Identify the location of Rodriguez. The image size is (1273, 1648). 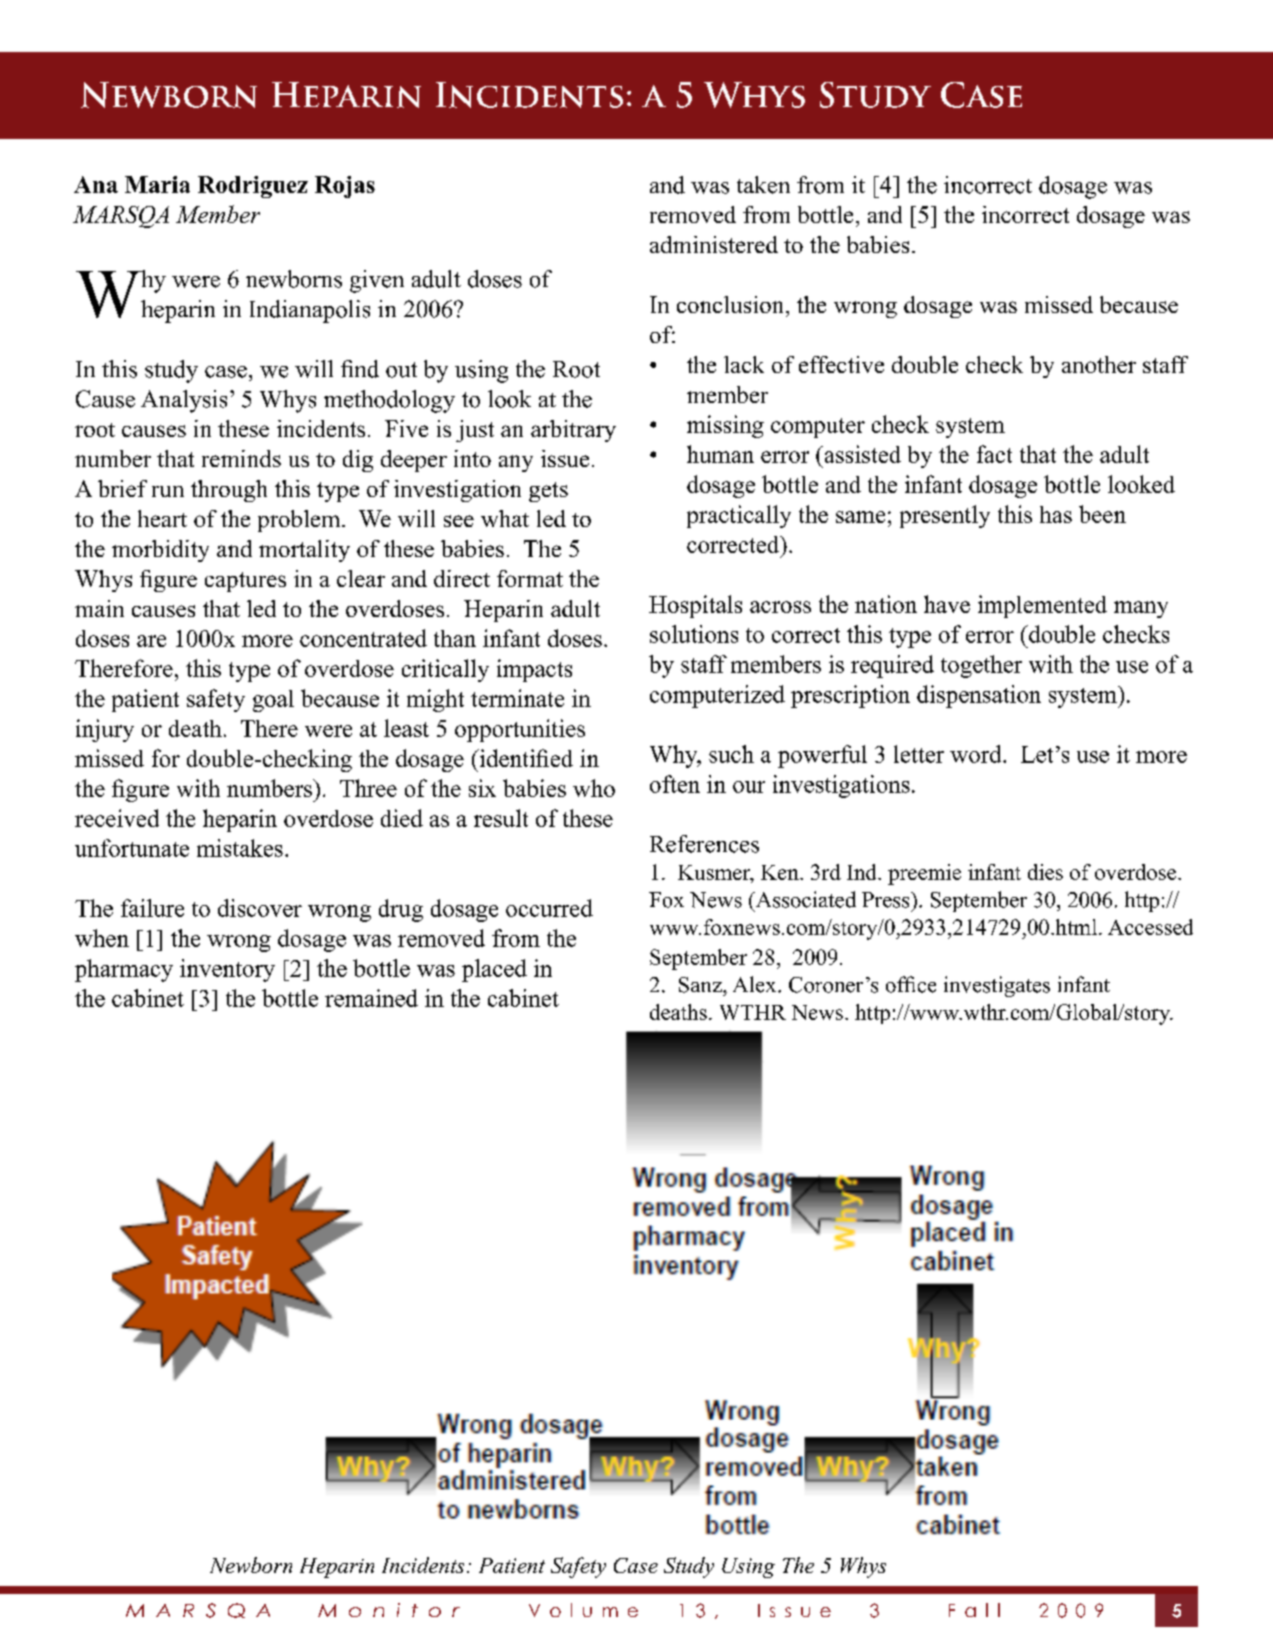
(253, 187).
